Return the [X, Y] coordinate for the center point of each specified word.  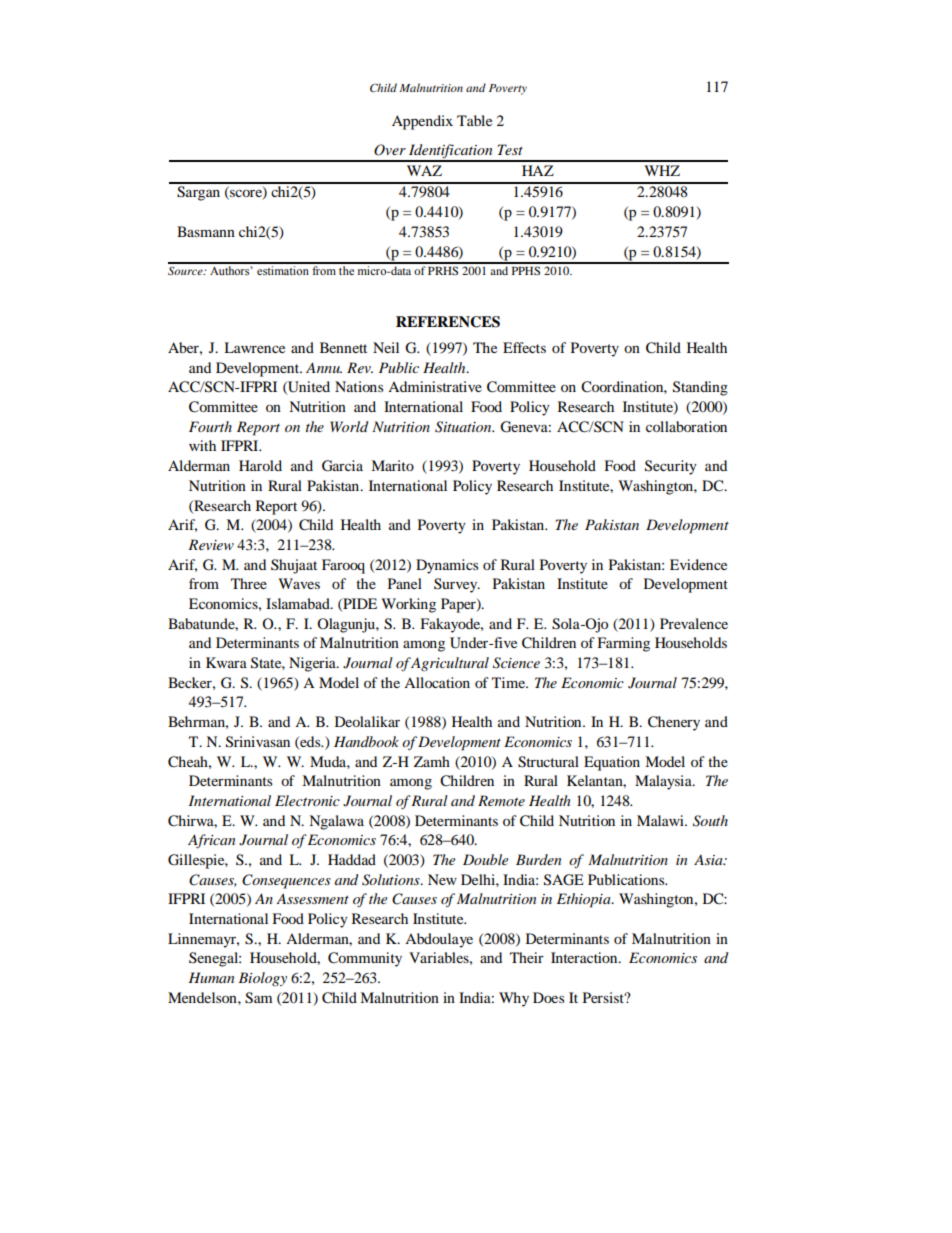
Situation [464, 427]
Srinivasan [258, 742]
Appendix [422, 122]
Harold [260, 465]
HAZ [538, 170]
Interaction [585, 957]
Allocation [437, 682]
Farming [623, 644]
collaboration [686, 426]
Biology [262, 979]
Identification [451, 152]
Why [514, 999]
